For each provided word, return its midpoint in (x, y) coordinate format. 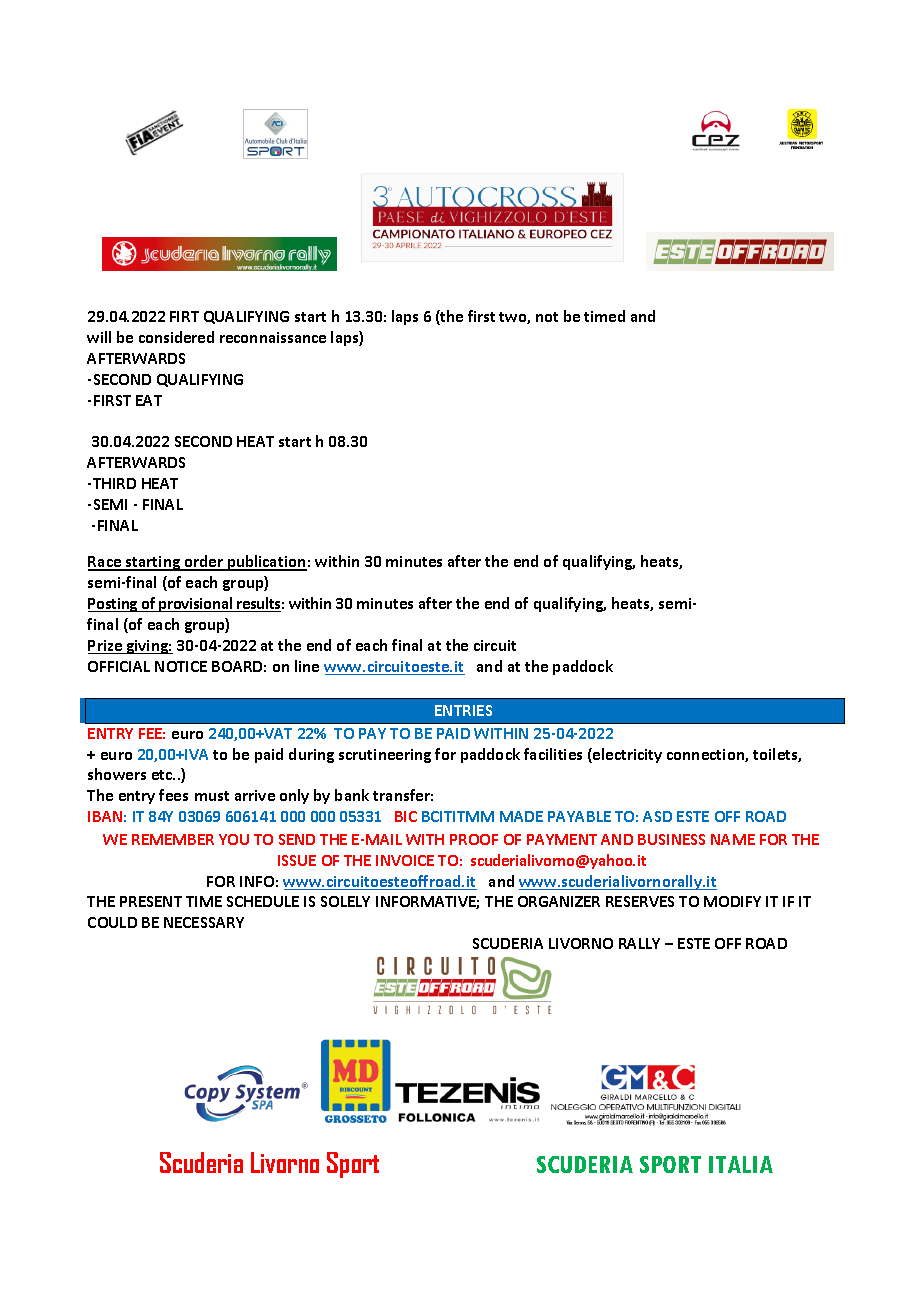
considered (176, 337)
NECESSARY (204, 922)
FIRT (184, 316)
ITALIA (741, 1164)
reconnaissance (273, 337)
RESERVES (640, 901)
